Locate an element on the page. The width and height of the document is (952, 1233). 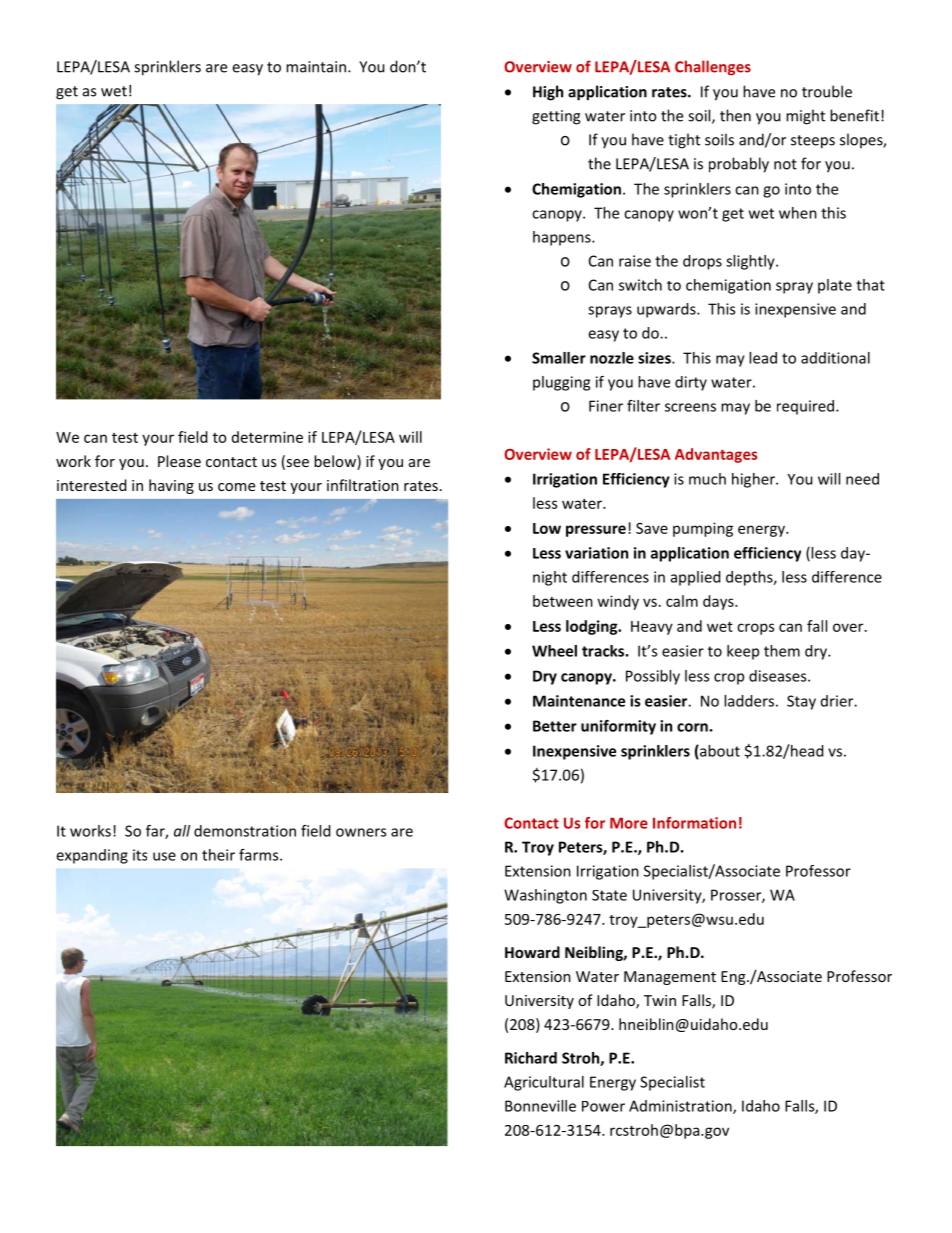
maintain is located at coordinates (316, 67).
